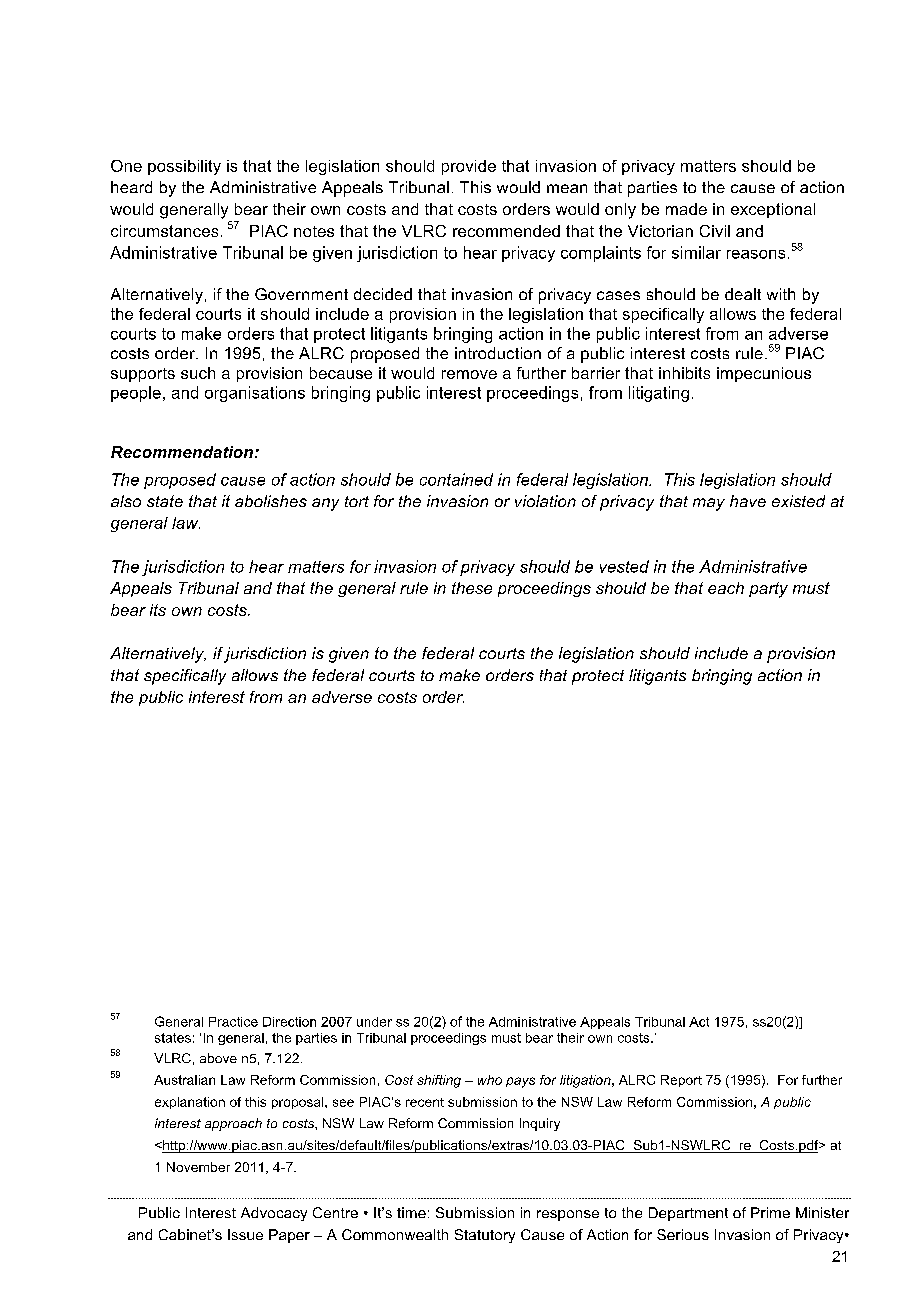  What do you see at coordinates (184, 167) in the document?
I see `possibility` at bounding box center [184, 167].
